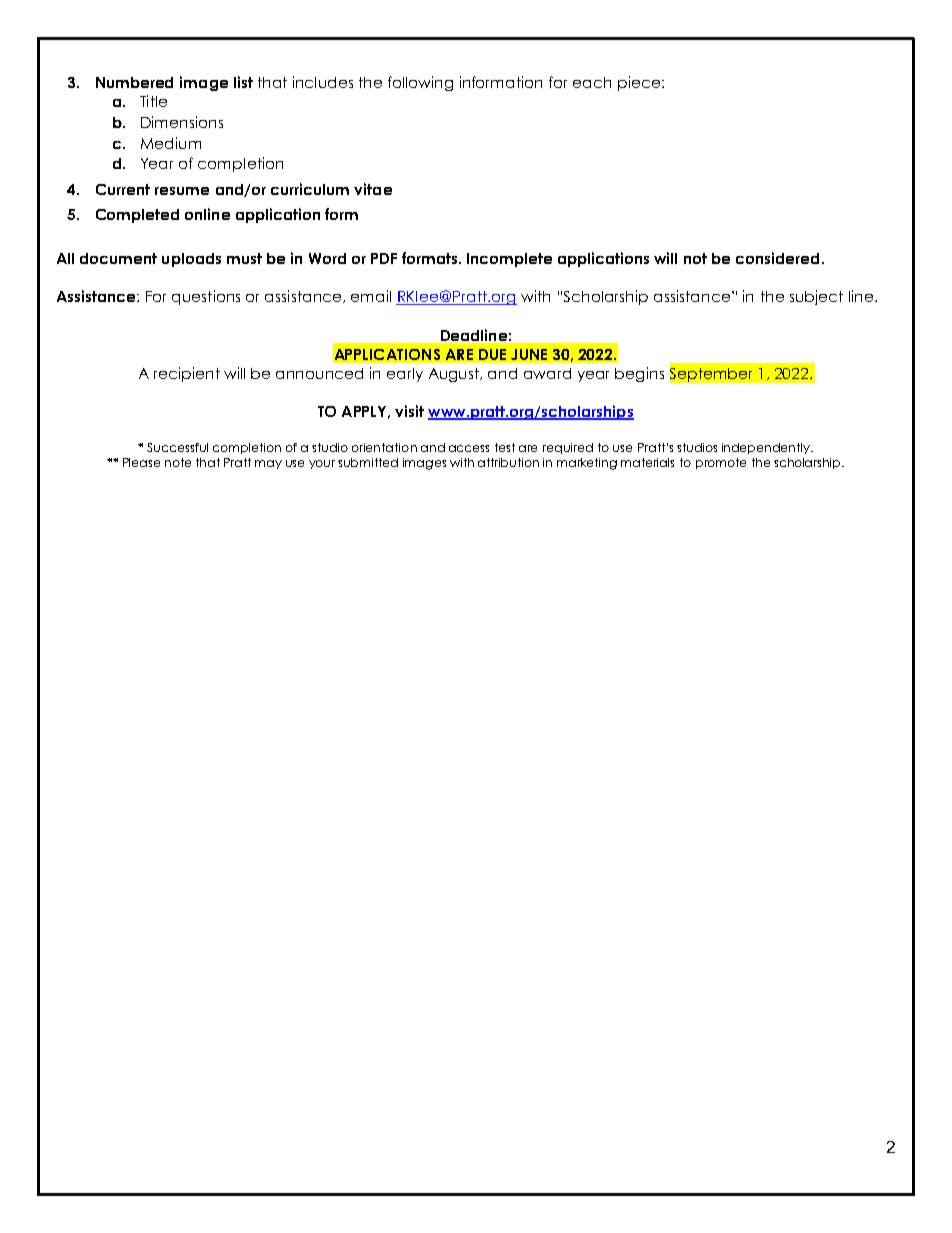 Image resolution: width=952 pixels, height=1233 pixels. What do you see at coordinates (455, 375) in the image?
I see `August` at bounding box center [455, 375].
